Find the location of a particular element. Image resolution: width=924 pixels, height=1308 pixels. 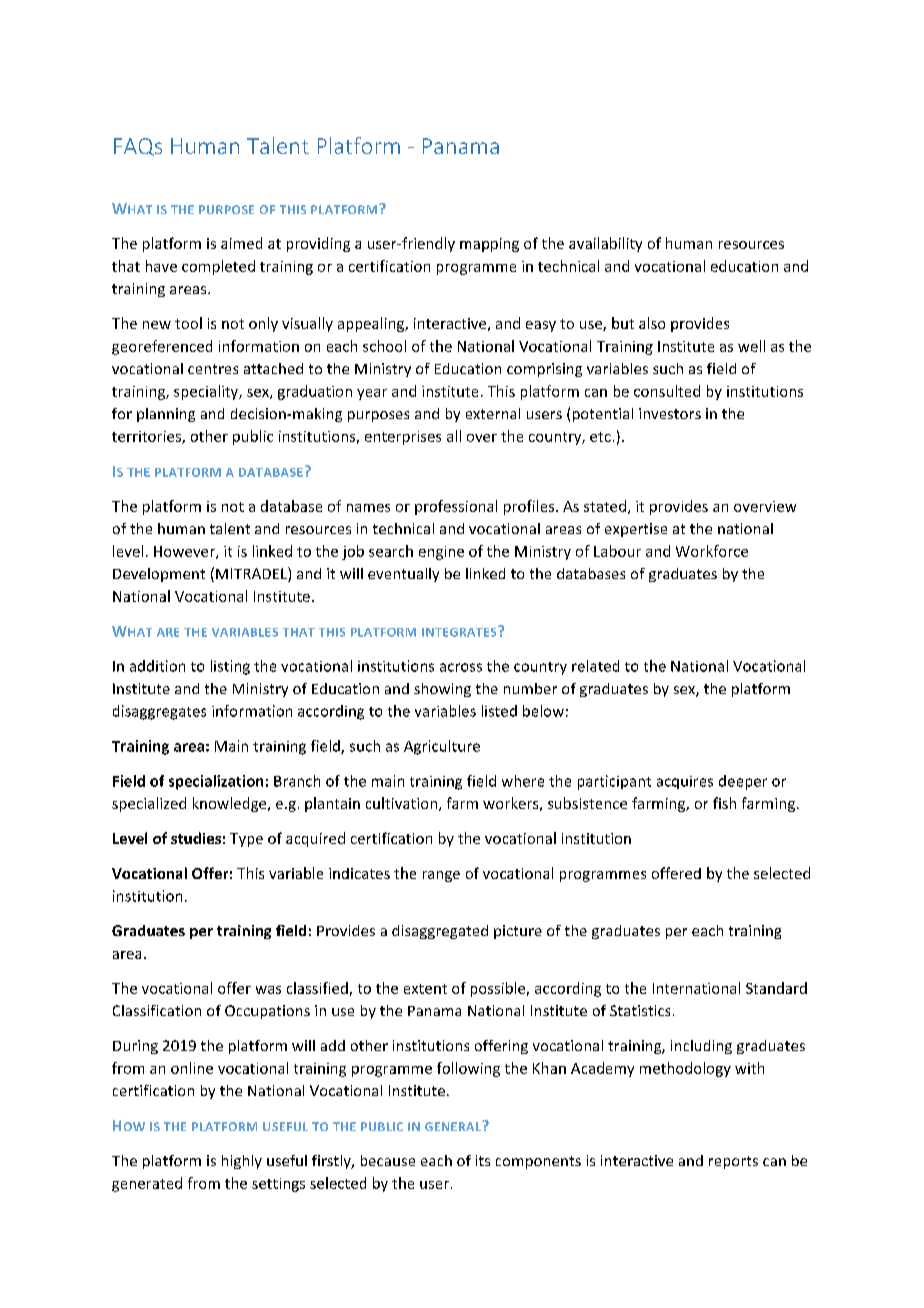

also is located at coordinates (652, 323).
